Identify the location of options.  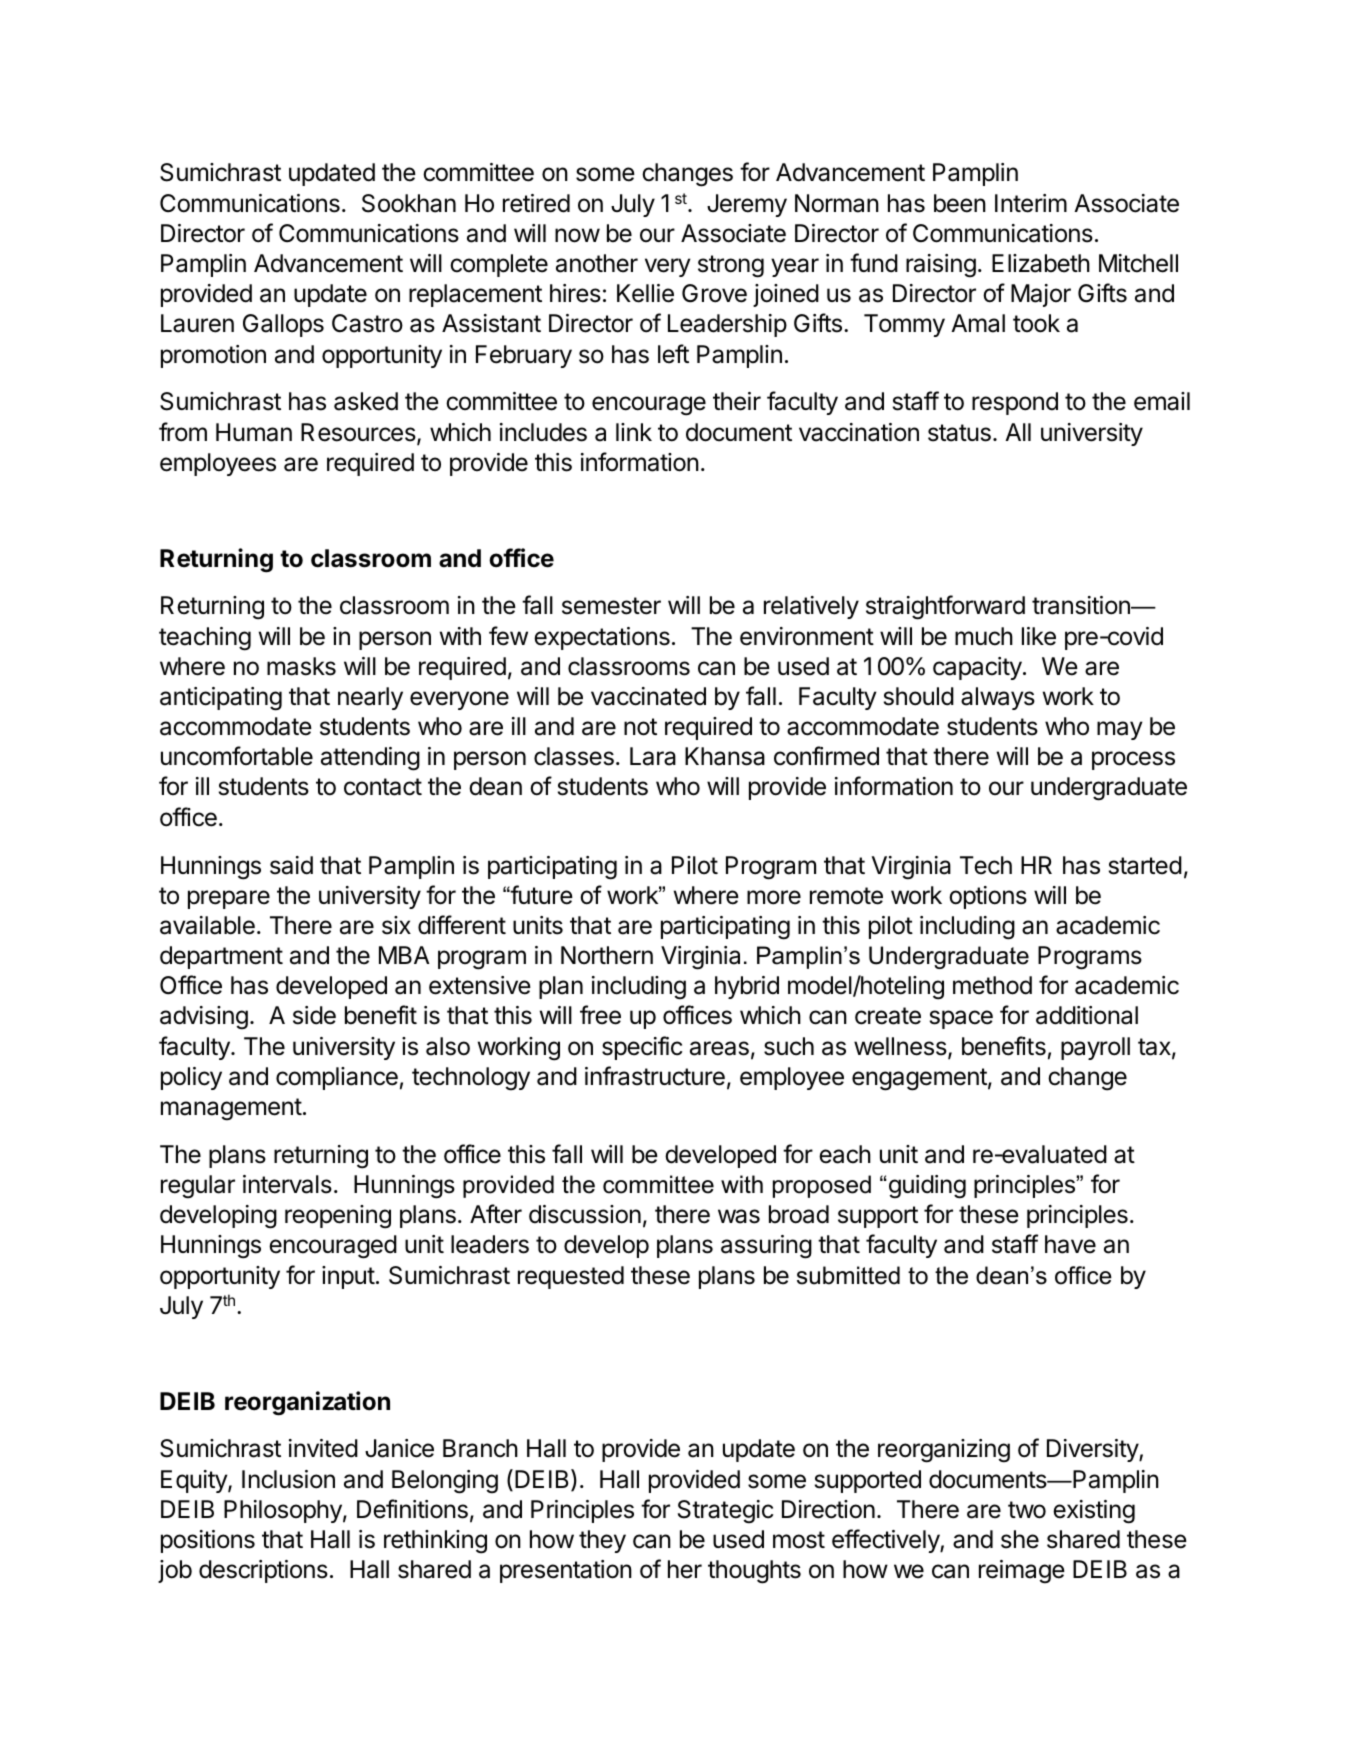
(988, 897).
